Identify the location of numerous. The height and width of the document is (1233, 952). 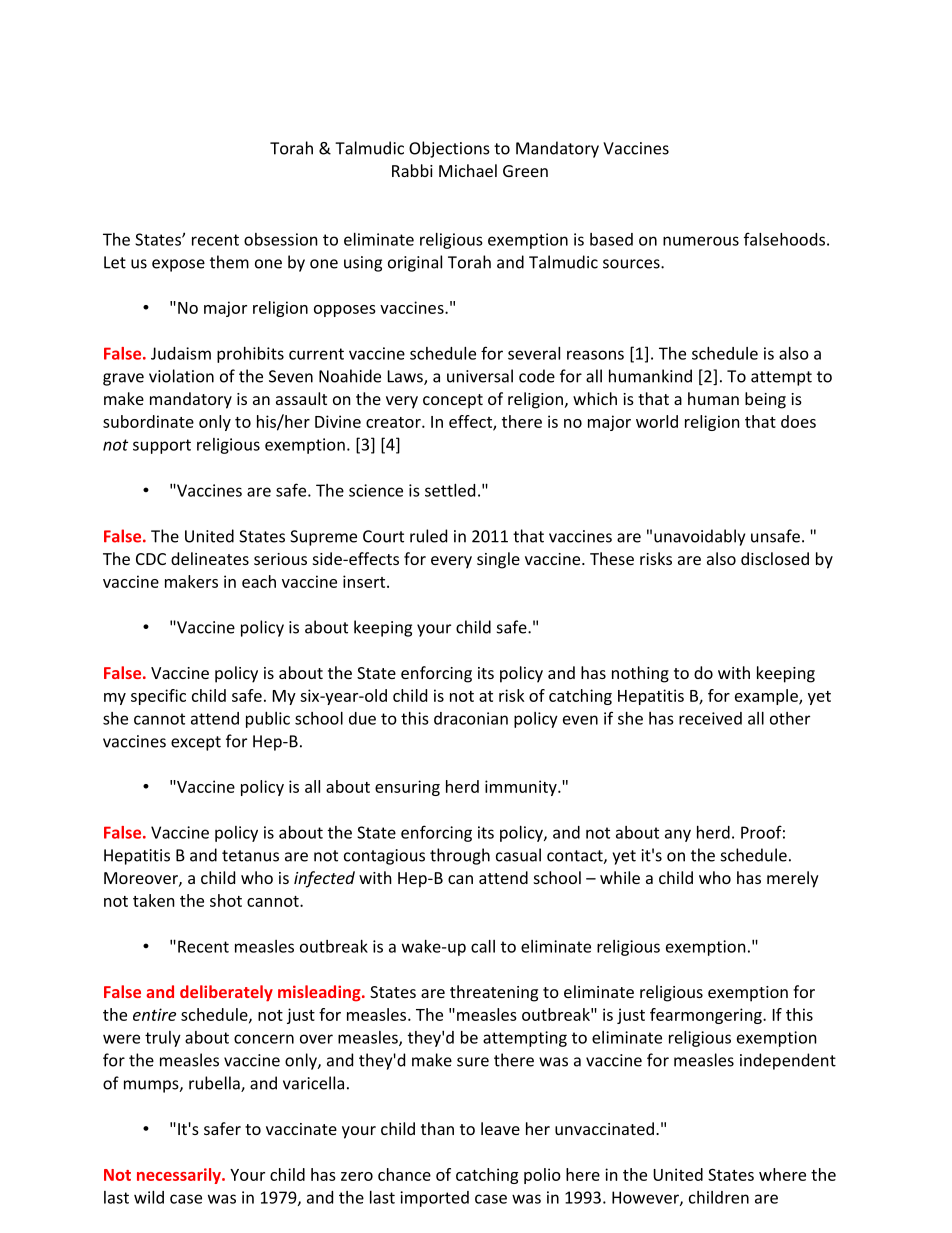
(701, 241).
